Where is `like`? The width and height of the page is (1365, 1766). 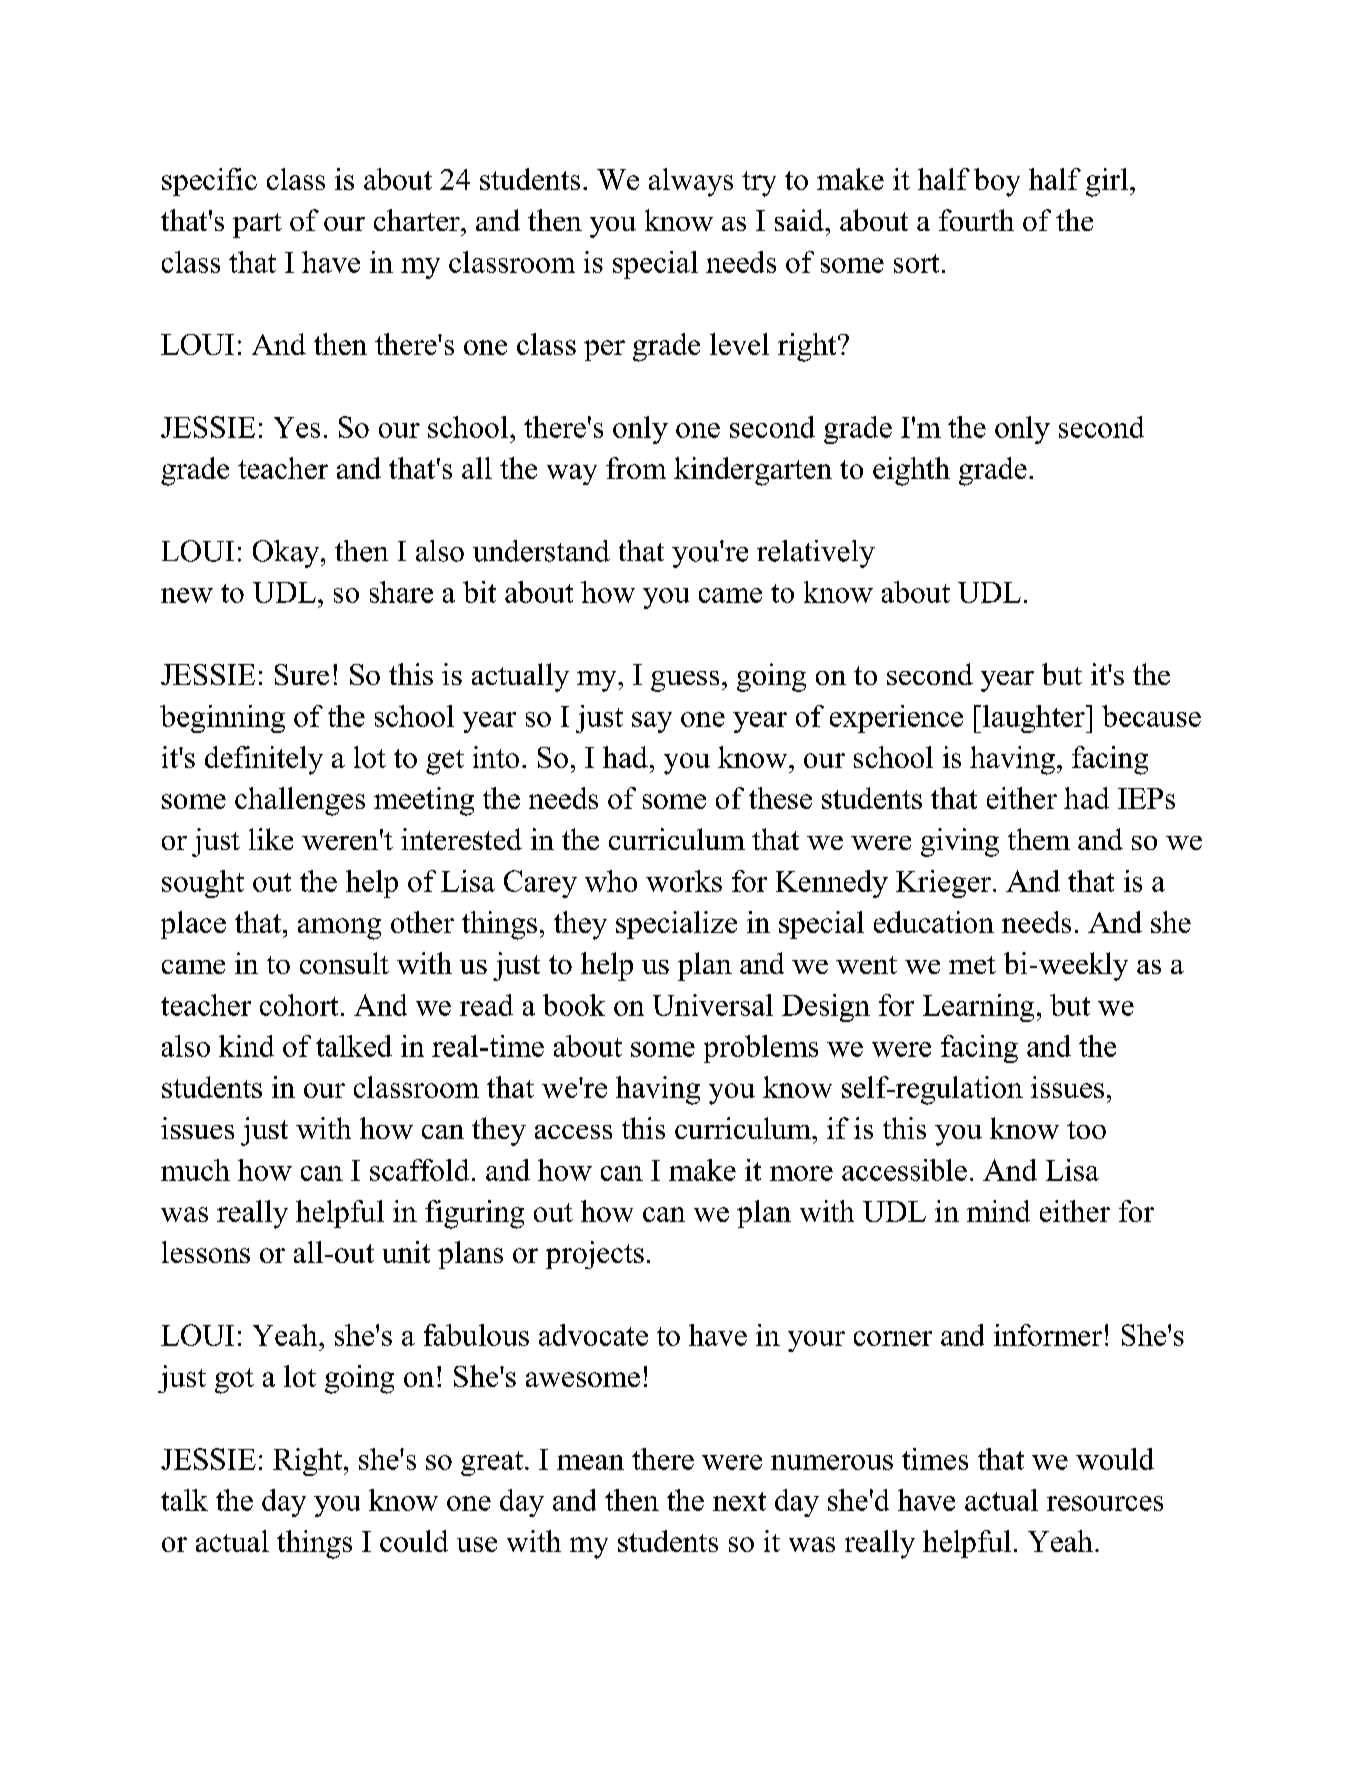
like is located at coordinates (271, 839).
